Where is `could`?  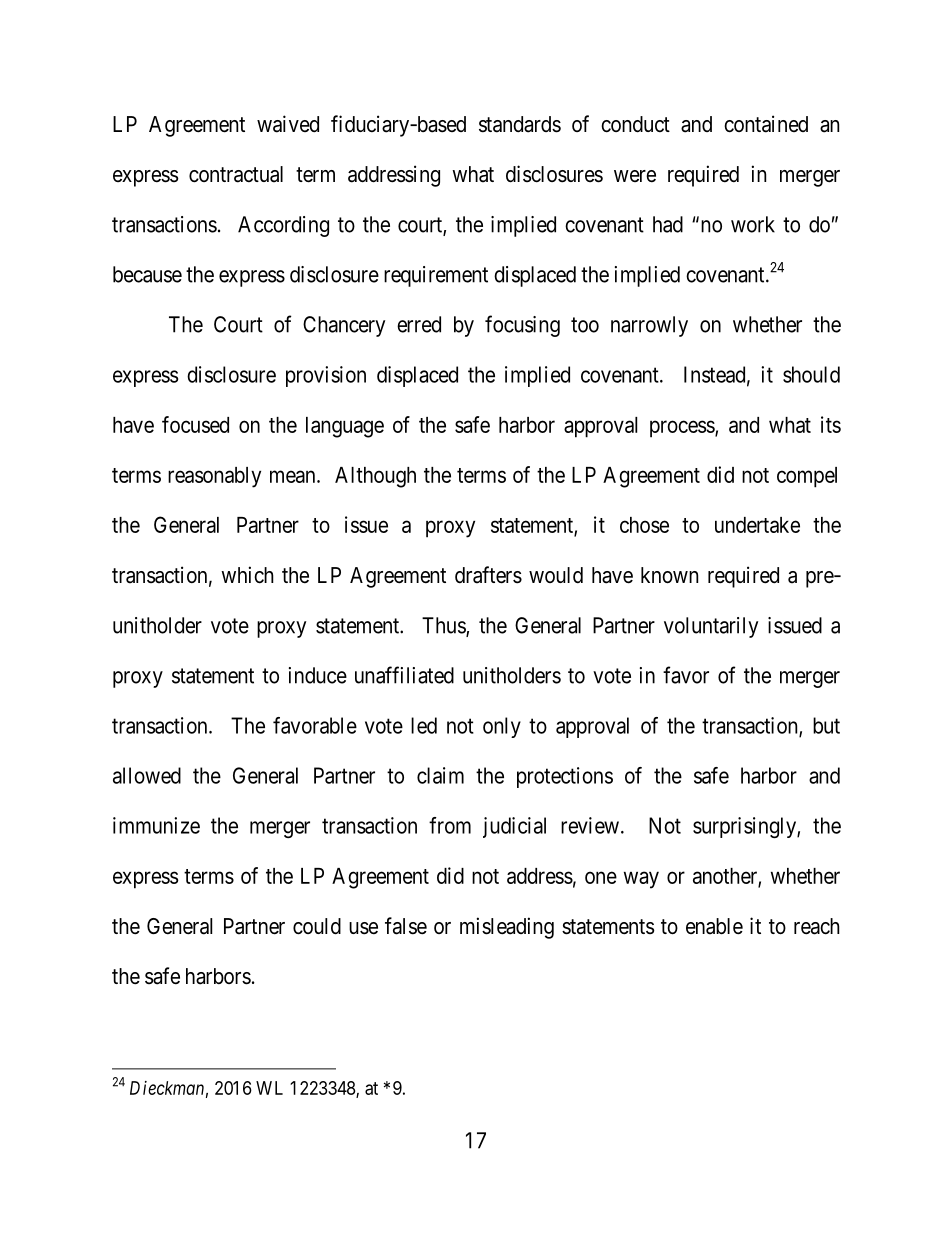 could is located at coordinates (317, 926).
